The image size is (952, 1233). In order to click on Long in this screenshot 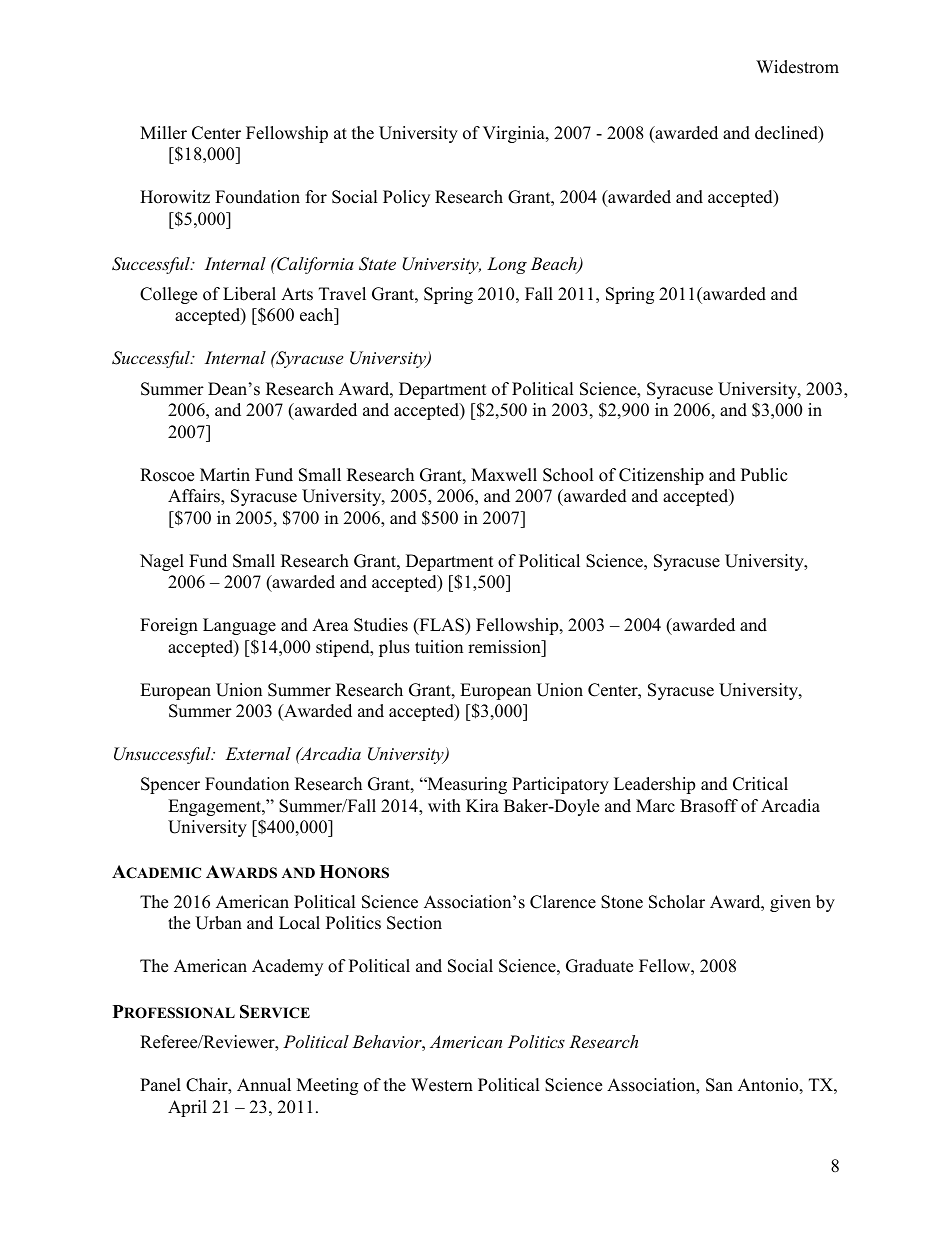, I will do `click(507, 265)`.
